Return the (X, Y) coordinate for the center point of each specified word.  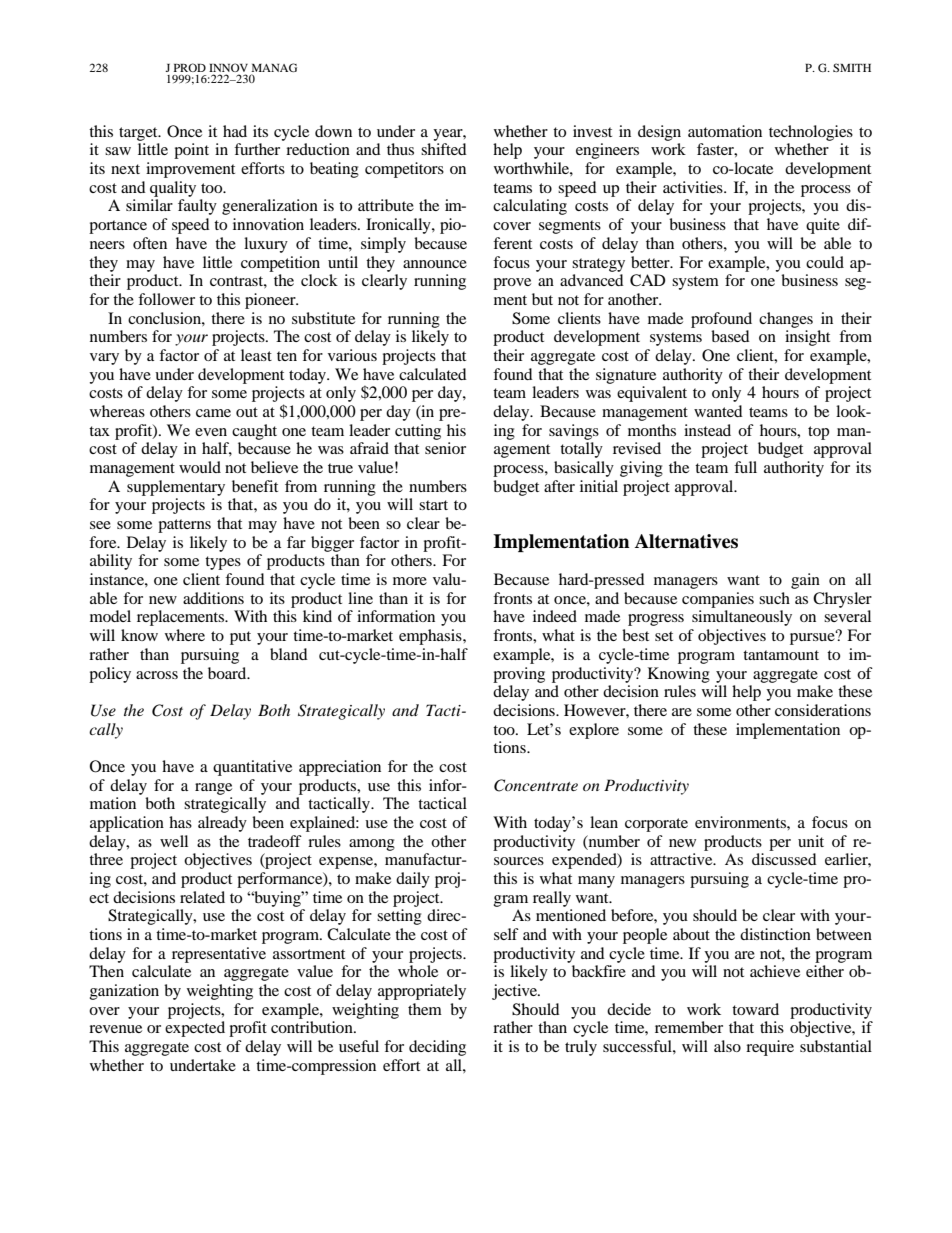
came (213, 413)
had (235, 131)
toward (755, 1009)
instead (707, 430)
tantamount (781, 655)
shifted (444, 149)
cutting (418, 432)
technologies (811, 133)
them (425, 1009)
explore (594, 731)
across (157, 675)
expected (195, 1029)
